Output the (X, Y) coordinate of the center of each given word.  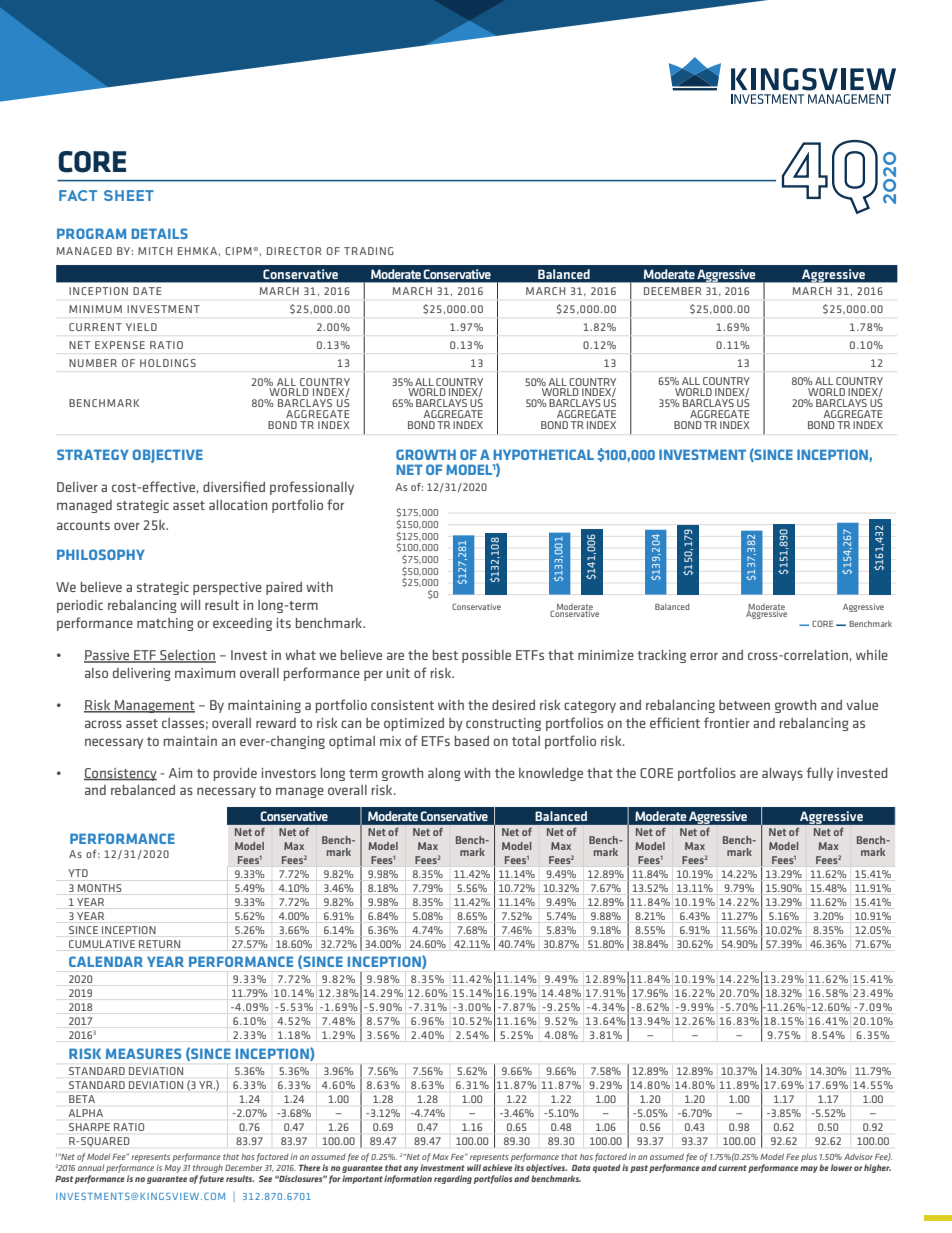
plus (809, 1158)
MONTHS (99, 888)
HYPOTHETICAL (544, 454)
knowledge (551, 774)
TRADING (369, 251)
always (782, 774)
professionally (312, 488)
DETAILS (160, 233)
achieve (497, 1167)
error (704, 656)
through (208, 1168)
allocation (238, 505)
